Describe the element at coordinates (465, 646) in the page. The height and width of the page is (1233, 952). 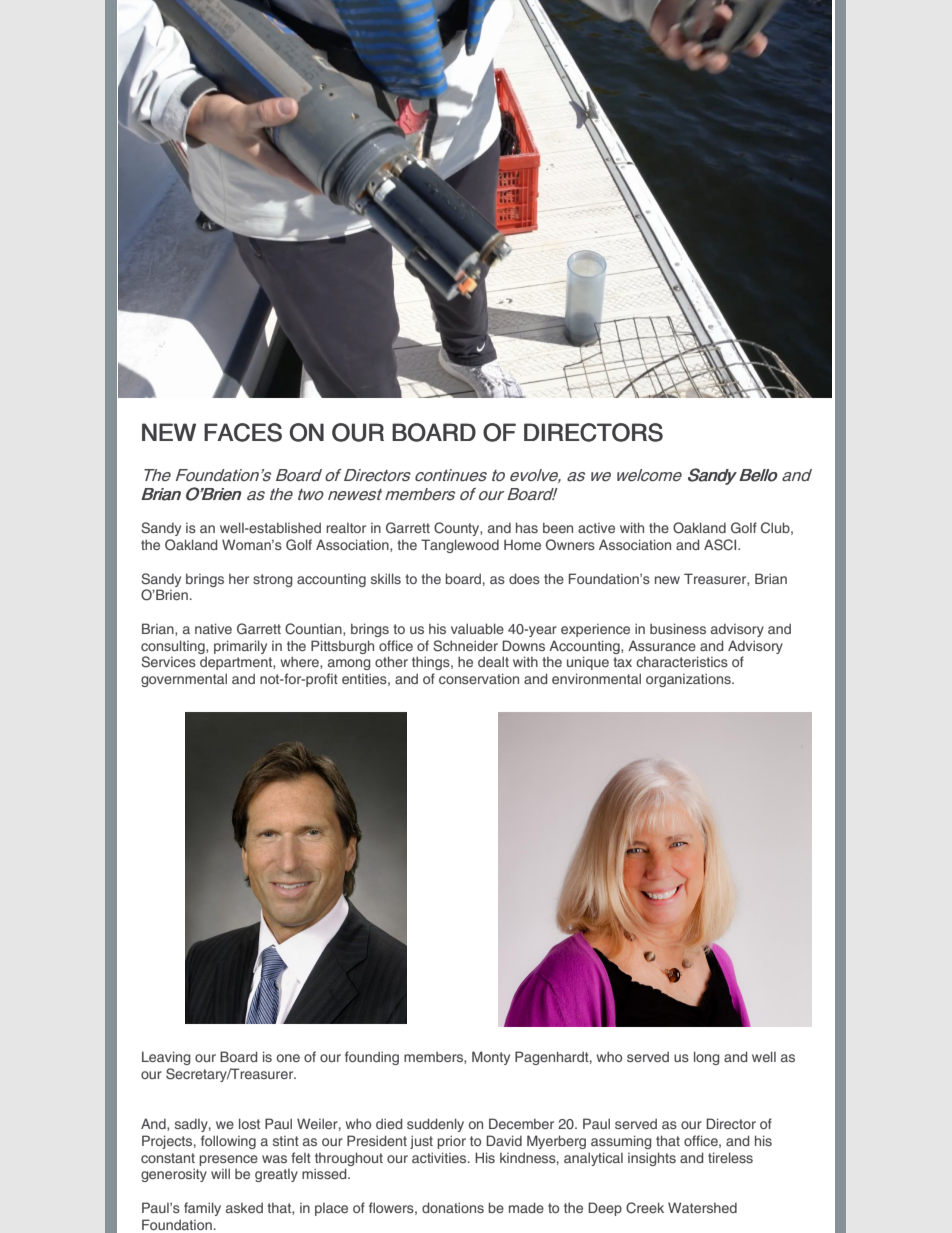
I see `Schneider` at that location.
